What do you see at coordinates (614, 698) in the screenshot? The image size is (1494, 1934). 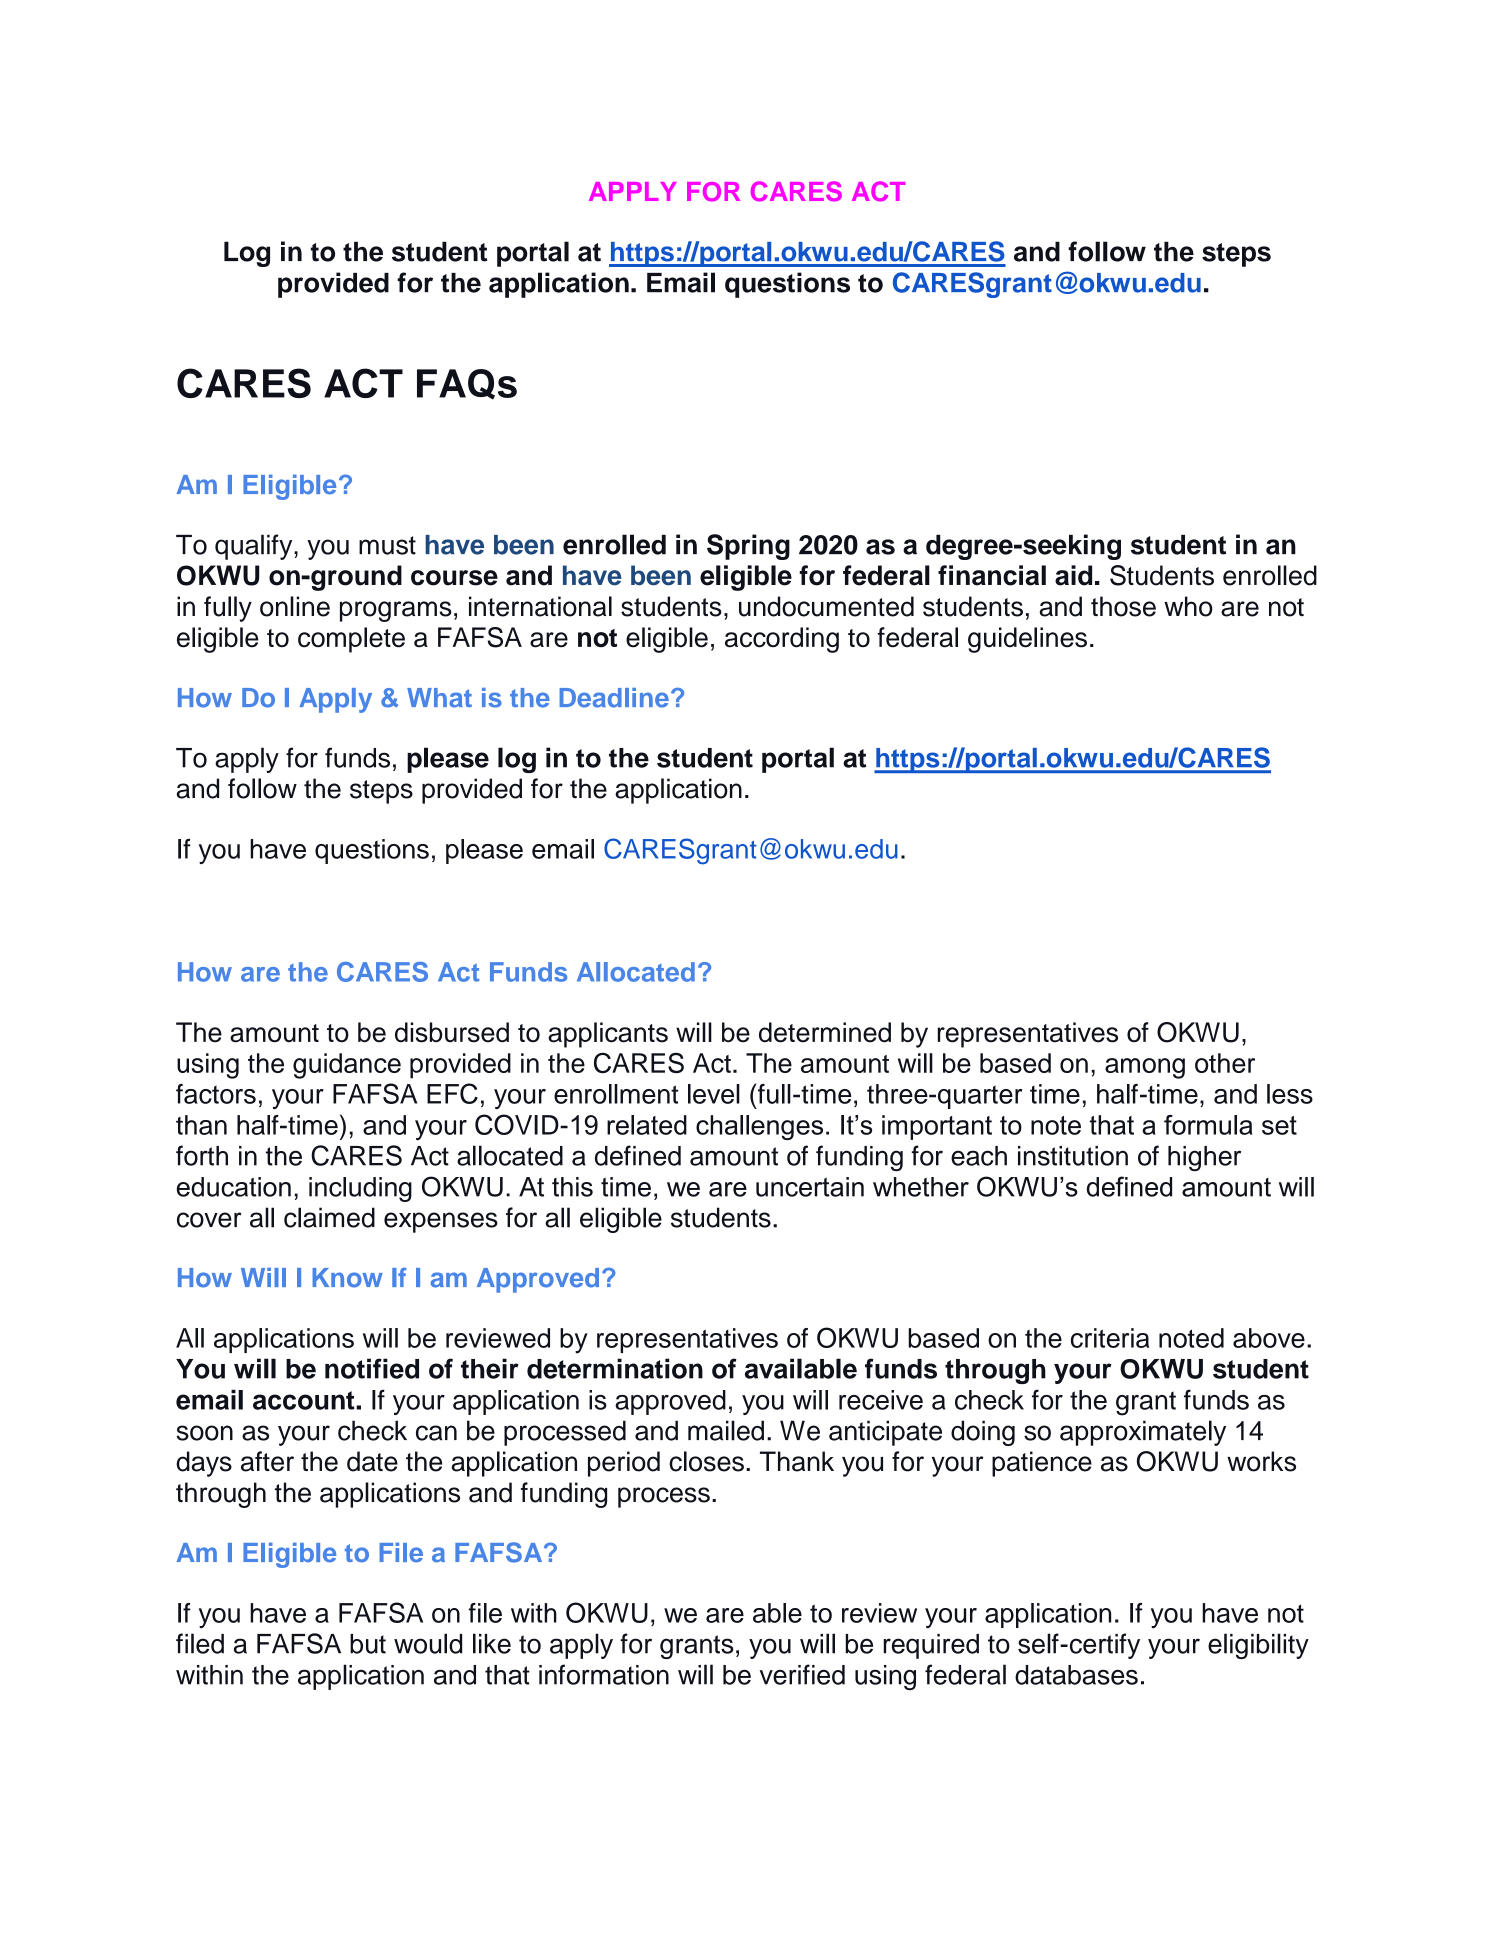 I see `Deadline` at bounding box center [614, 698].
